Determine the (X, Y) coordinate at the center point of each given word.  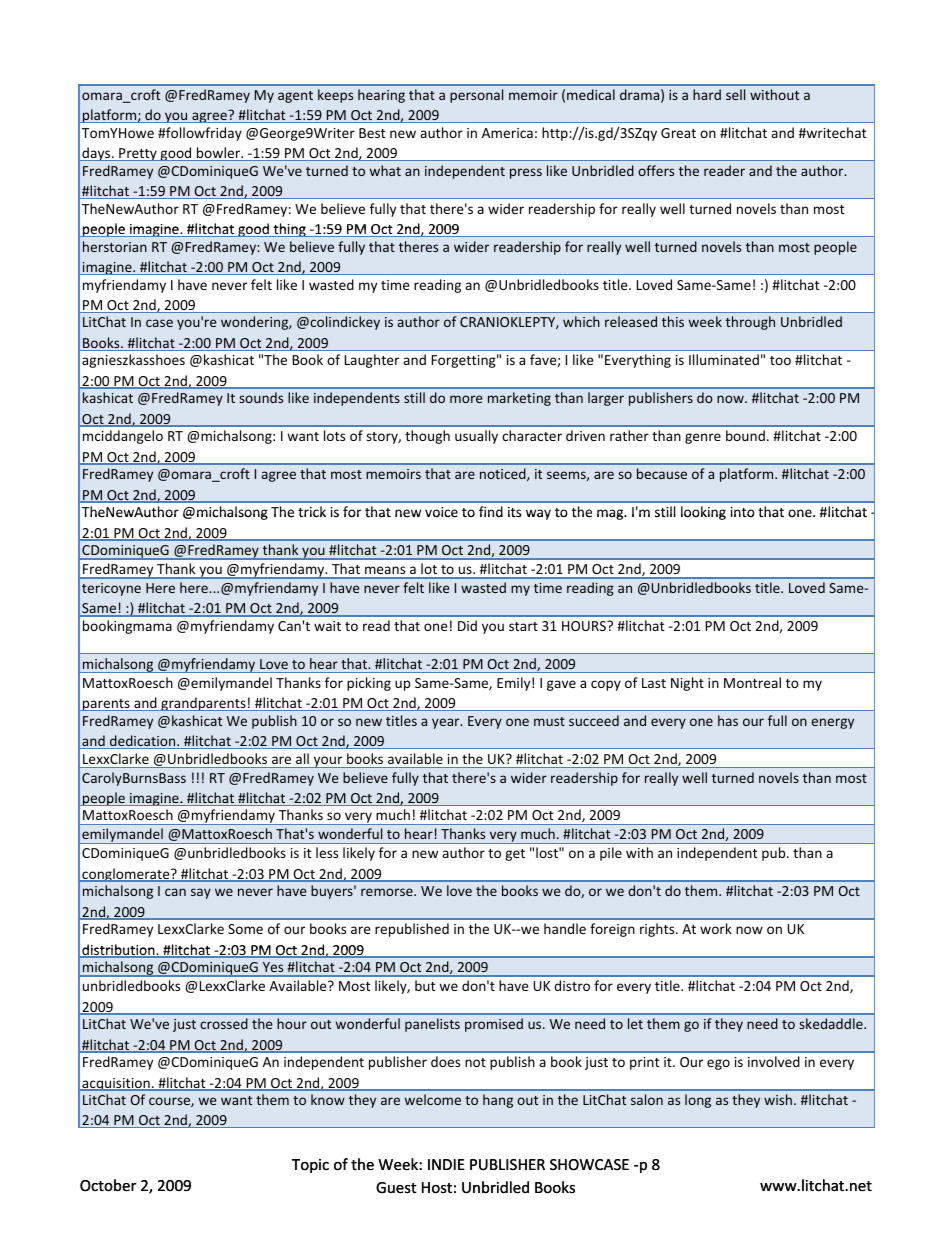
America (507, 133)
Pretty (138, 154)
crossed (224, 1023)
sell (735, 94)
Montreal (752, 682)
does (445, 1061)
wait (327, 626)
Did (467, 625)
